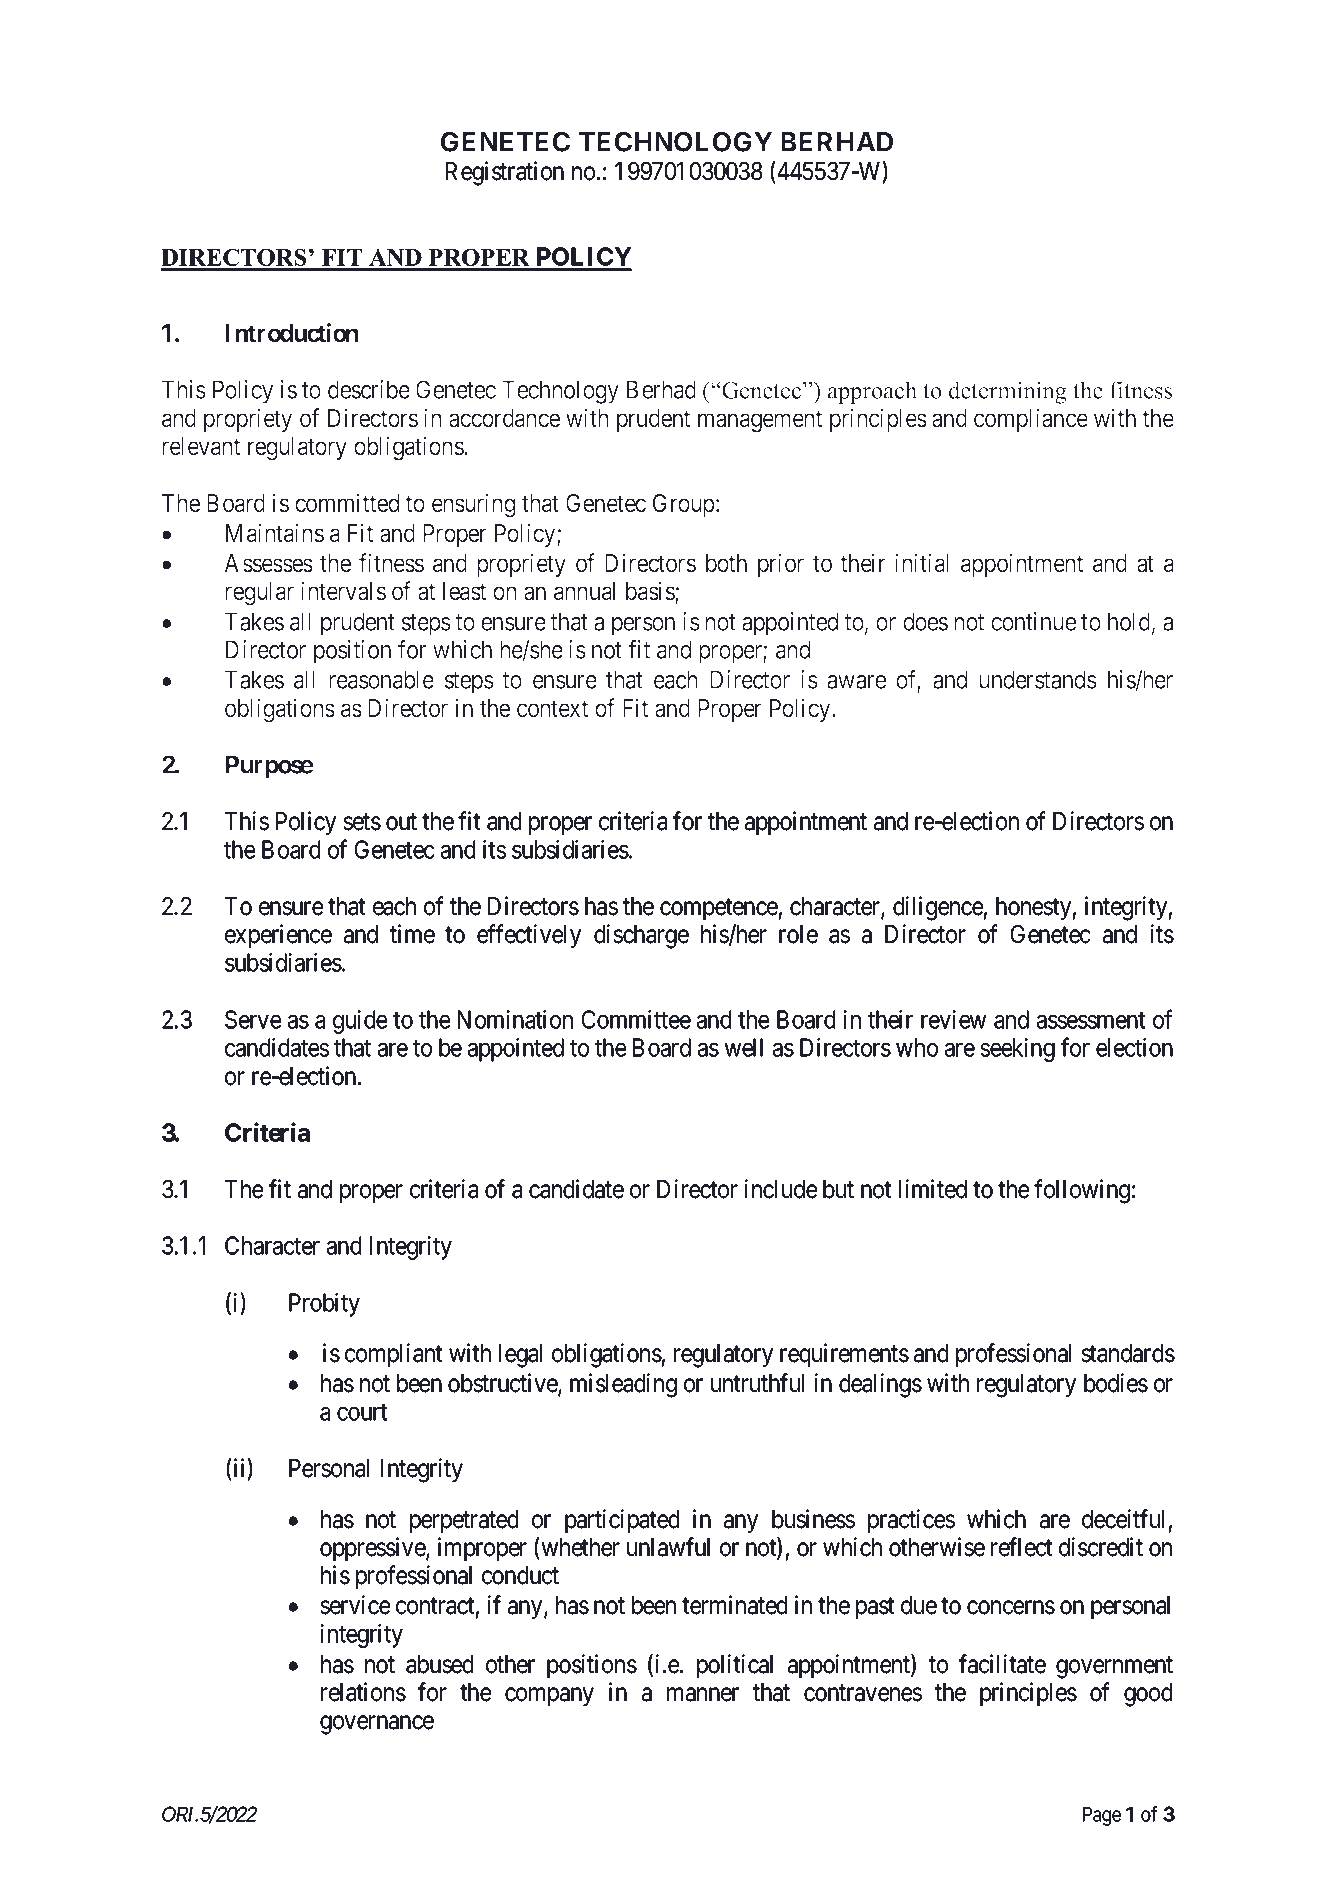 This page has height=1883, width=1332. Describe the element at coordinates (1008, 392) in the page. I see `determining` at that location.
